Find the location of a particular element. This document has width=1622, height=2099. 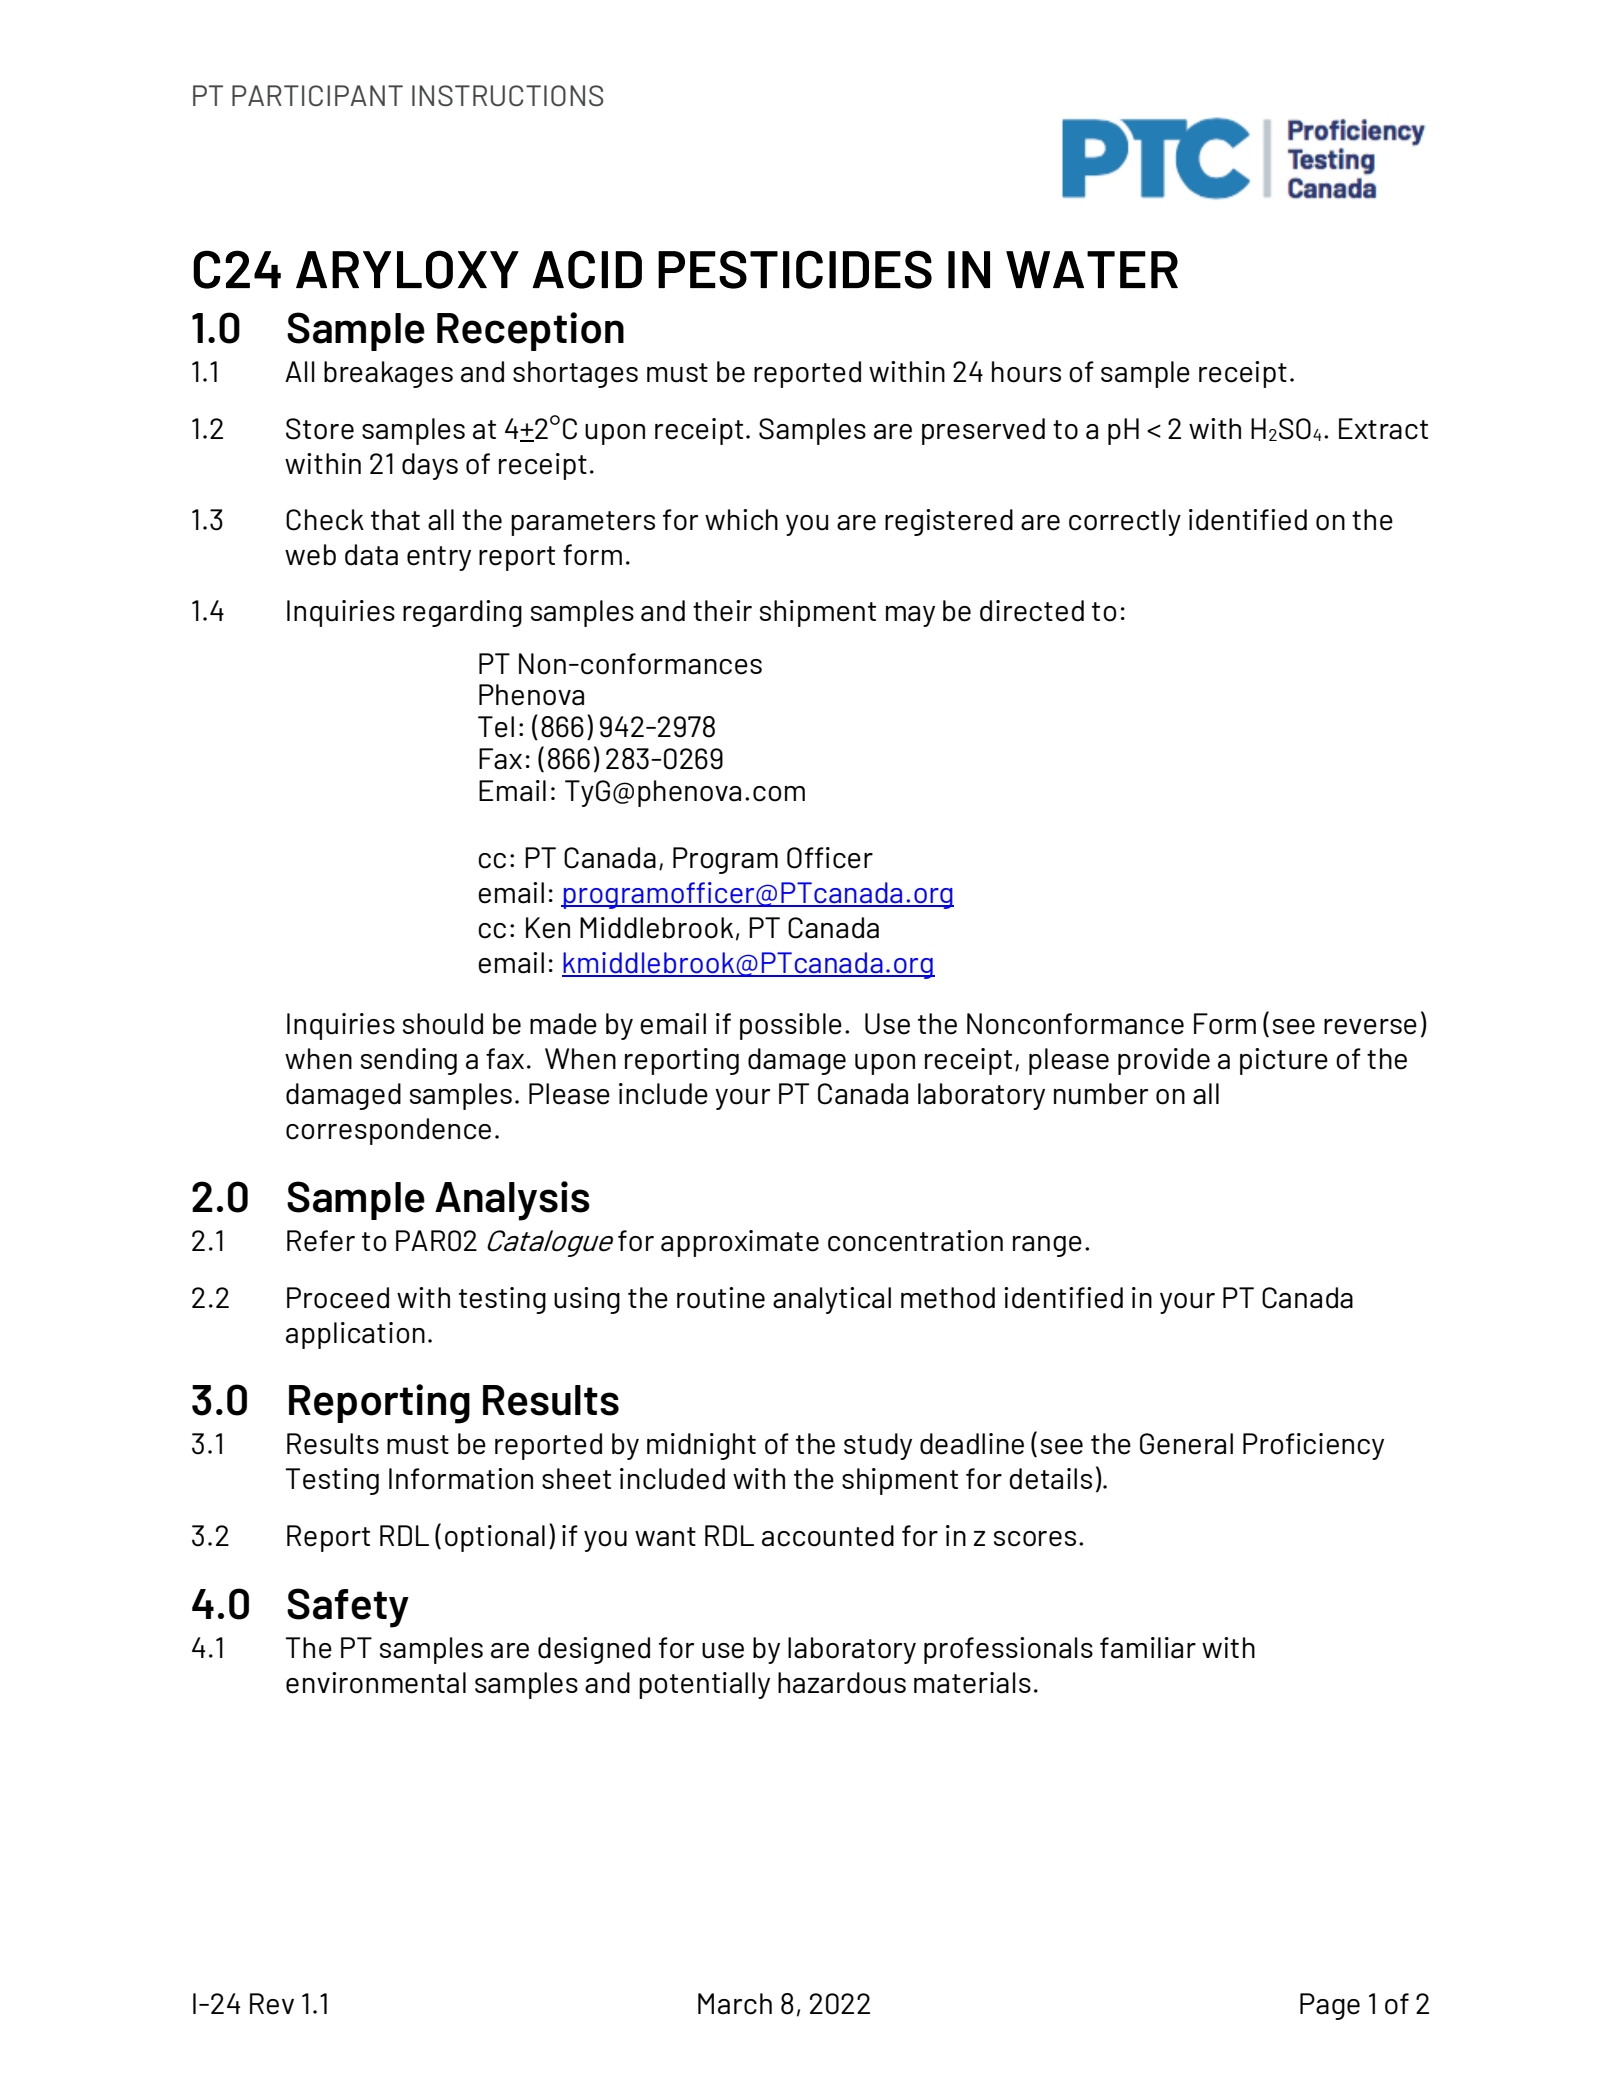

WATER is located at coordinates (1092, 269).
